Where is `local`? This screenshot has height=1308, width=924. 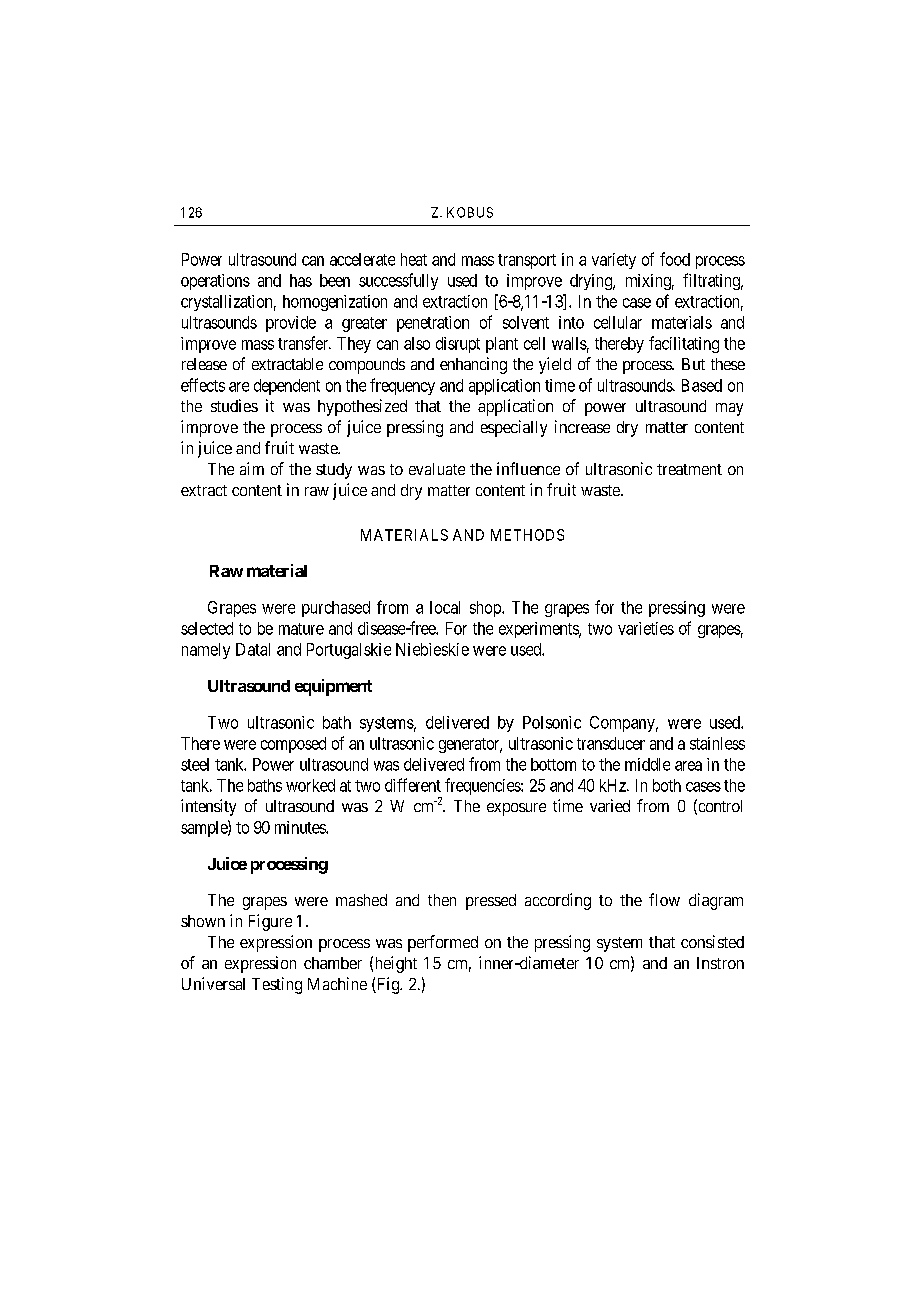 local is located at coordinates (445, 607).
